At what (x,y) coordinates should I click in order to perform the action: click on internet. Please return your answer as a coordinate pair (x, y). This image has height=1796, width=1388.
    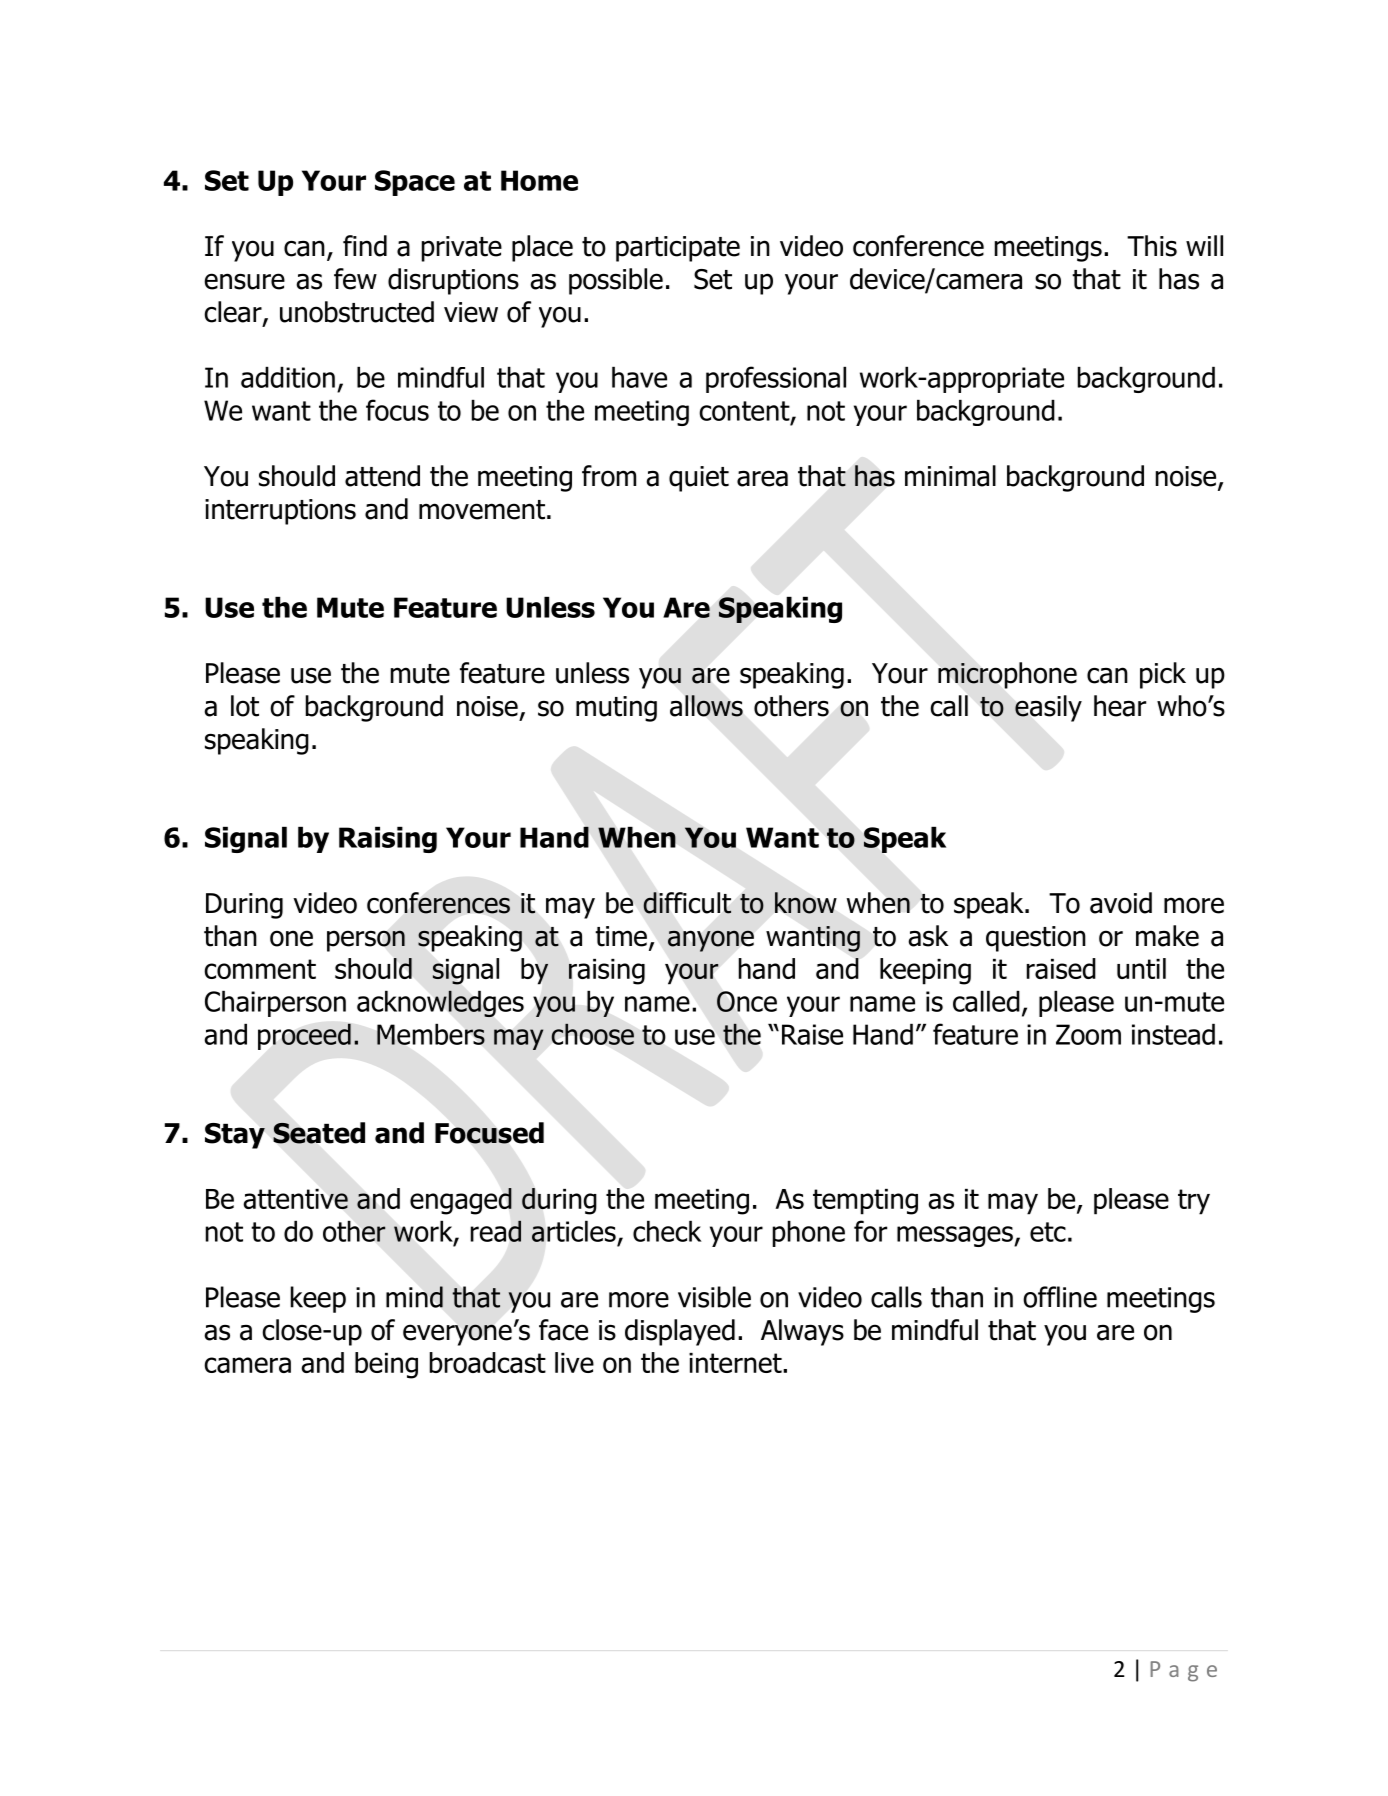
    Looking at the image, I should click on (736, 1363).
